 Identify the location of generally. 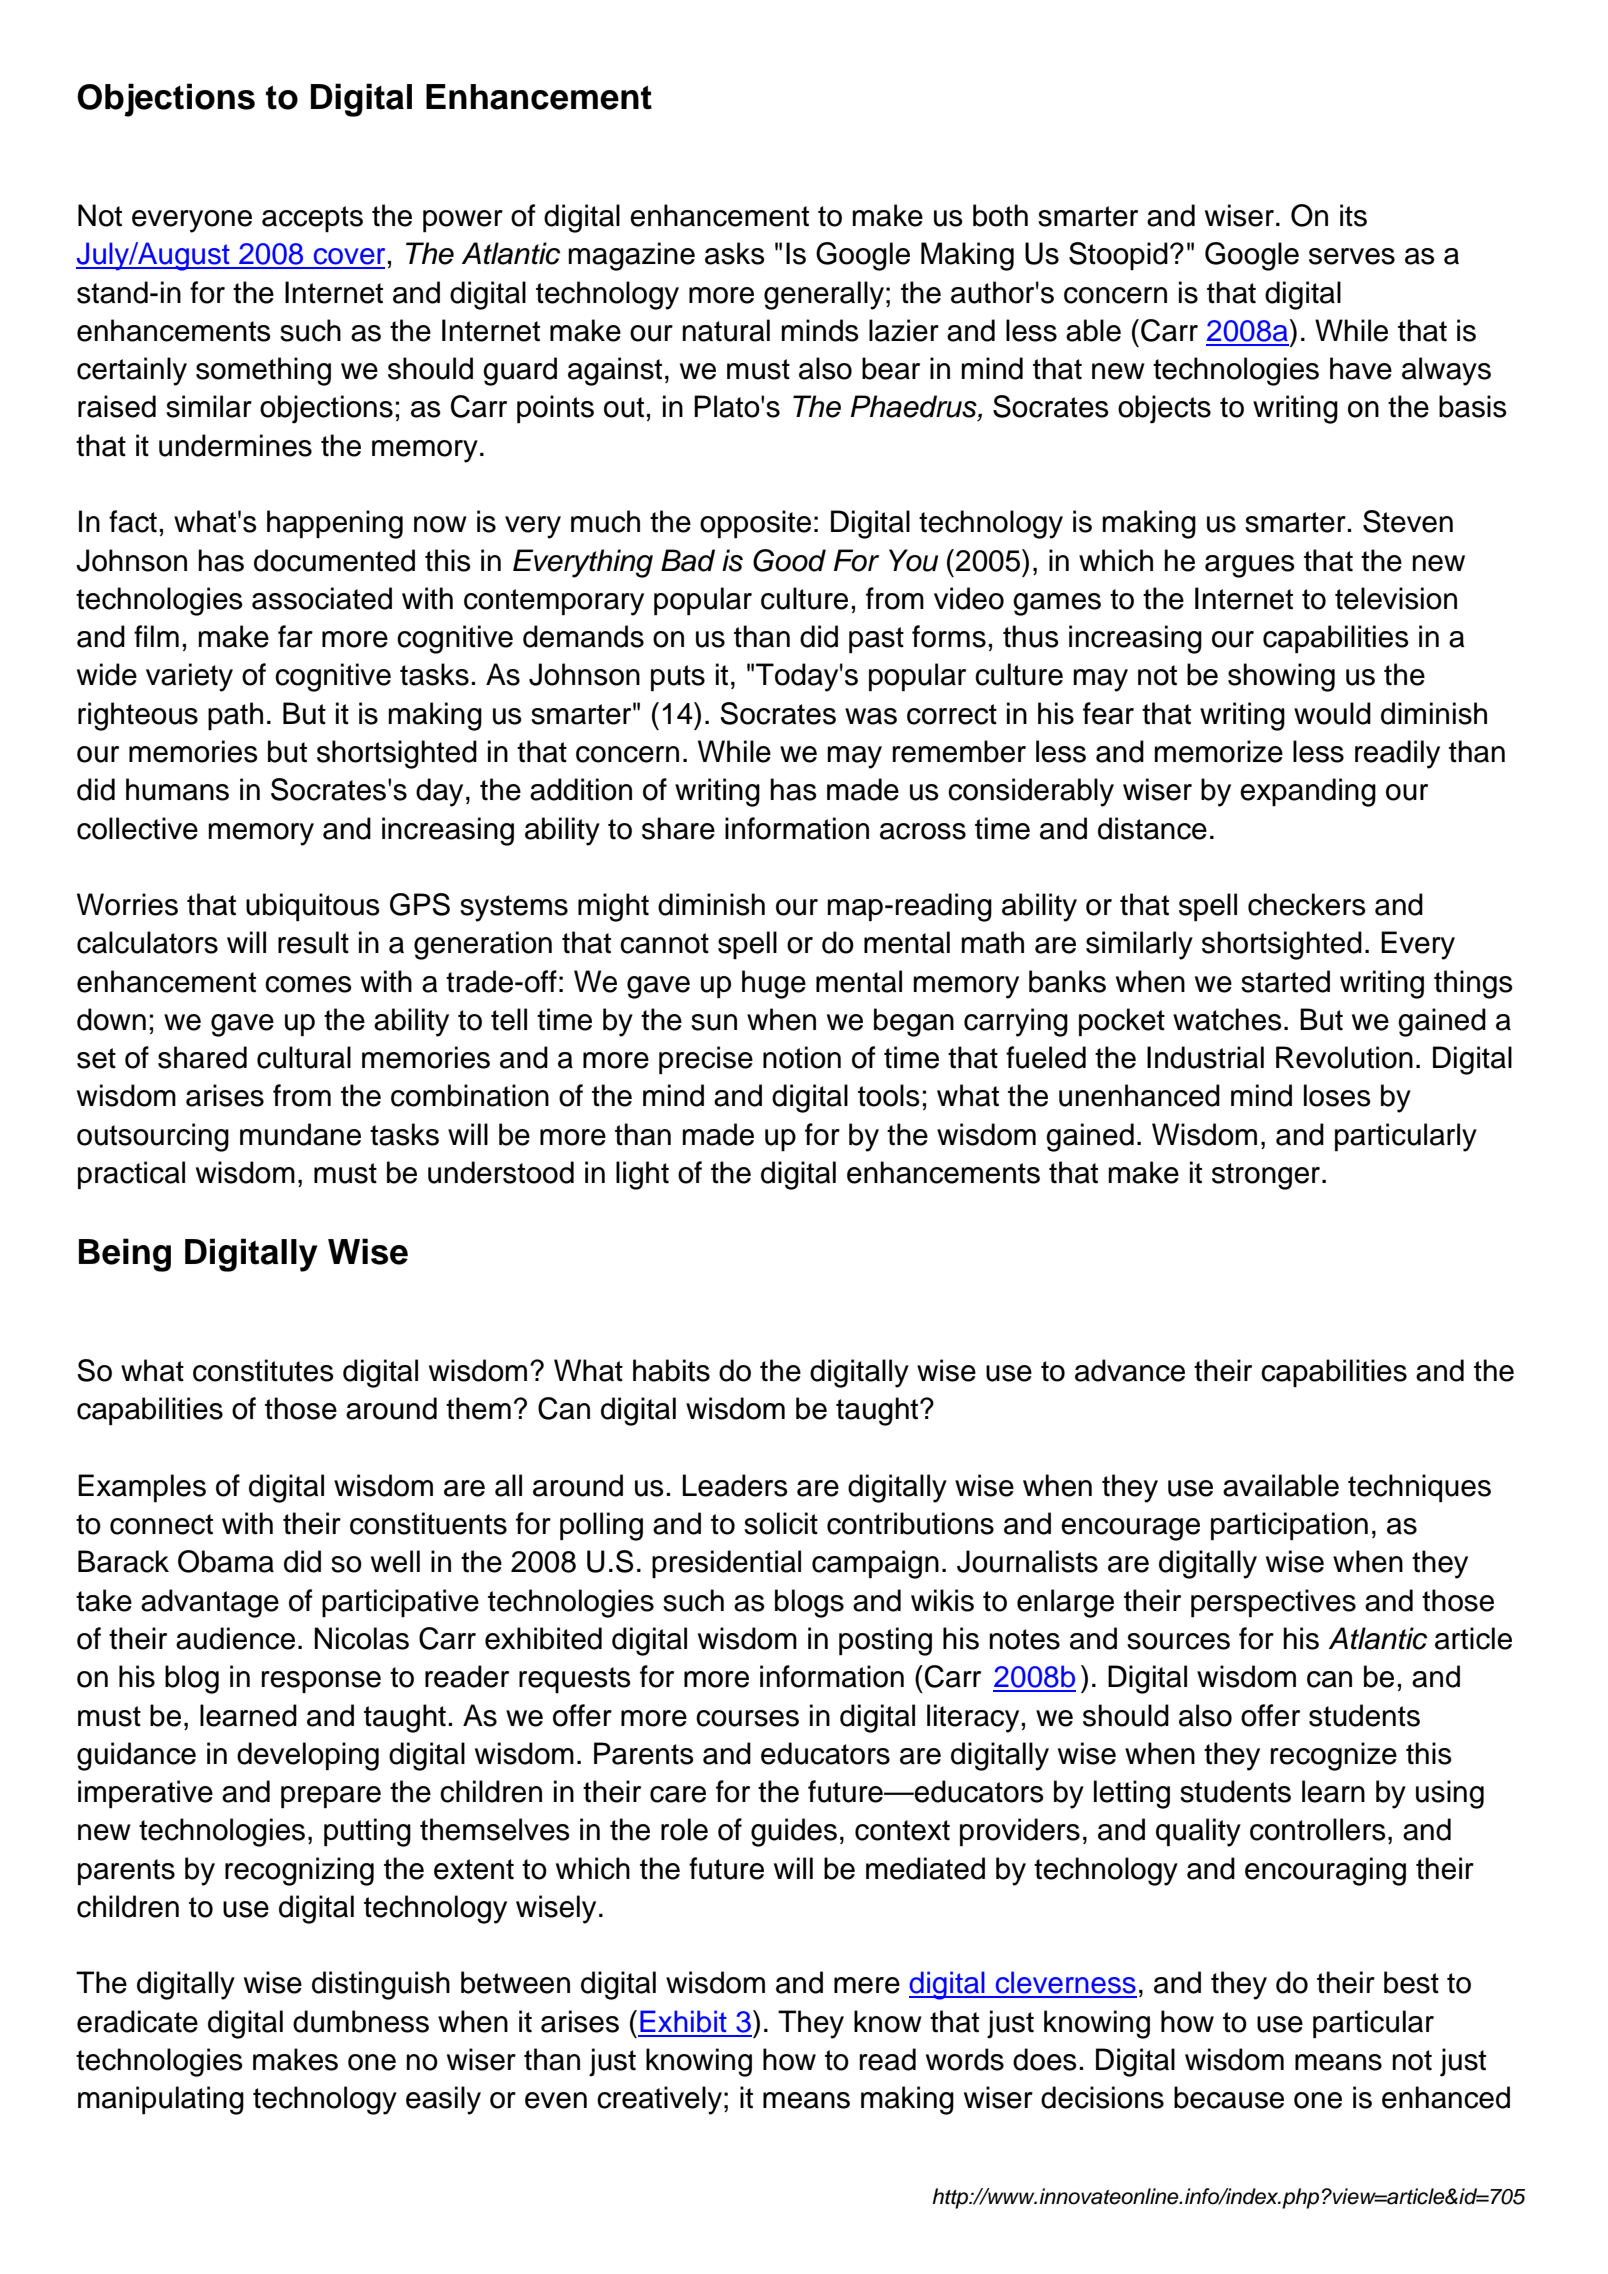
(824, 295).
